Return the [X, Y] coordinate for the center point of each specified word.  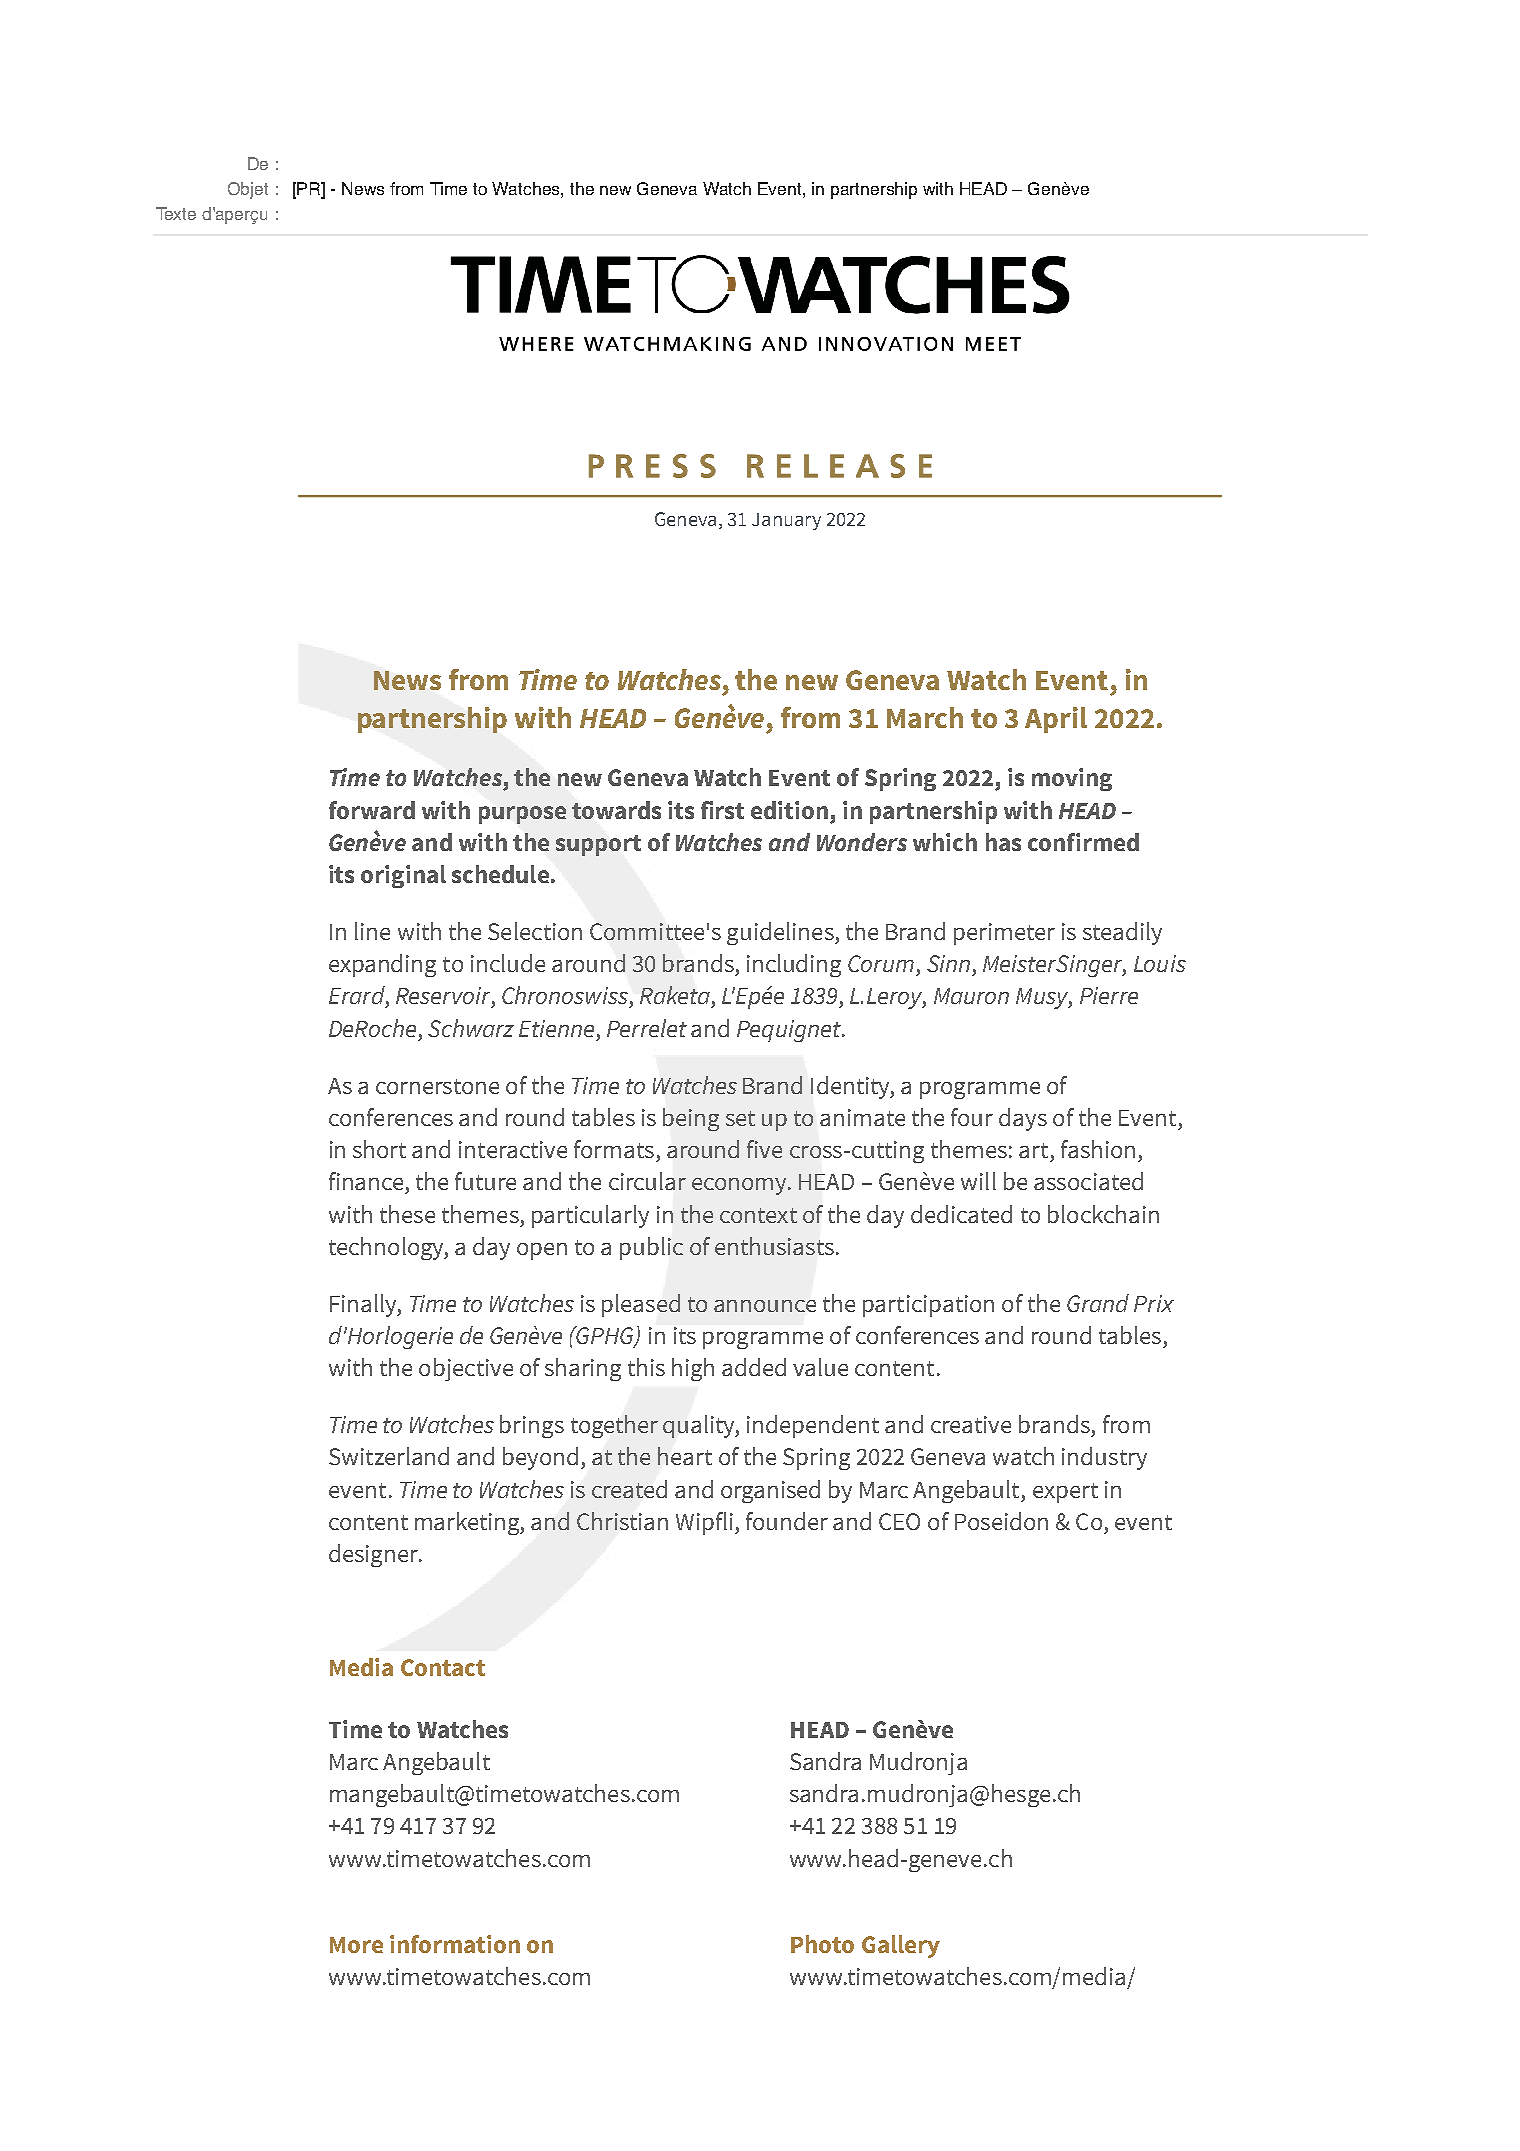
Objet [248, 190]
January [786, 521]
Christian [622, 1521]
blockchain [1103, 1214]
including [794, 965]
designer [375, 1555]
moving [1072, 779]
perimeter [1004, 934]
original [403, 876]
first [722, 810]
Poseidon [1001, 1521]
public [651, 1248]
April [1056, 720]
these [407, 1214]
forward [372, 810]
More [356, 1945]
